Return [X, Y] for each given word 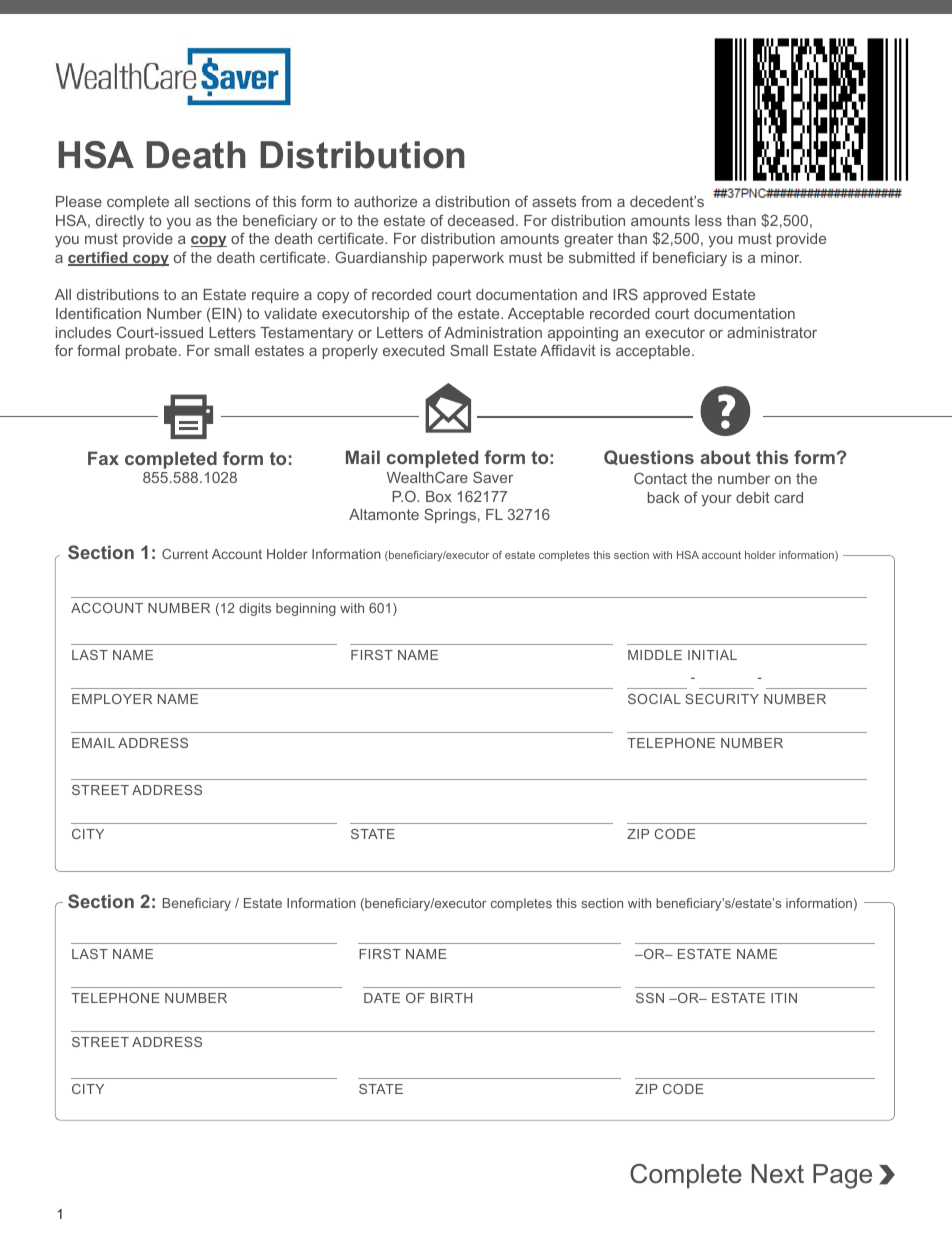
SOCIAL [654, 699]
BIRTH [451, 998]
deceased [481, 220]
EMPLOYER [112, 699]
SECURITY [722, 699]
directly [120, 222]
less [708, 220]
